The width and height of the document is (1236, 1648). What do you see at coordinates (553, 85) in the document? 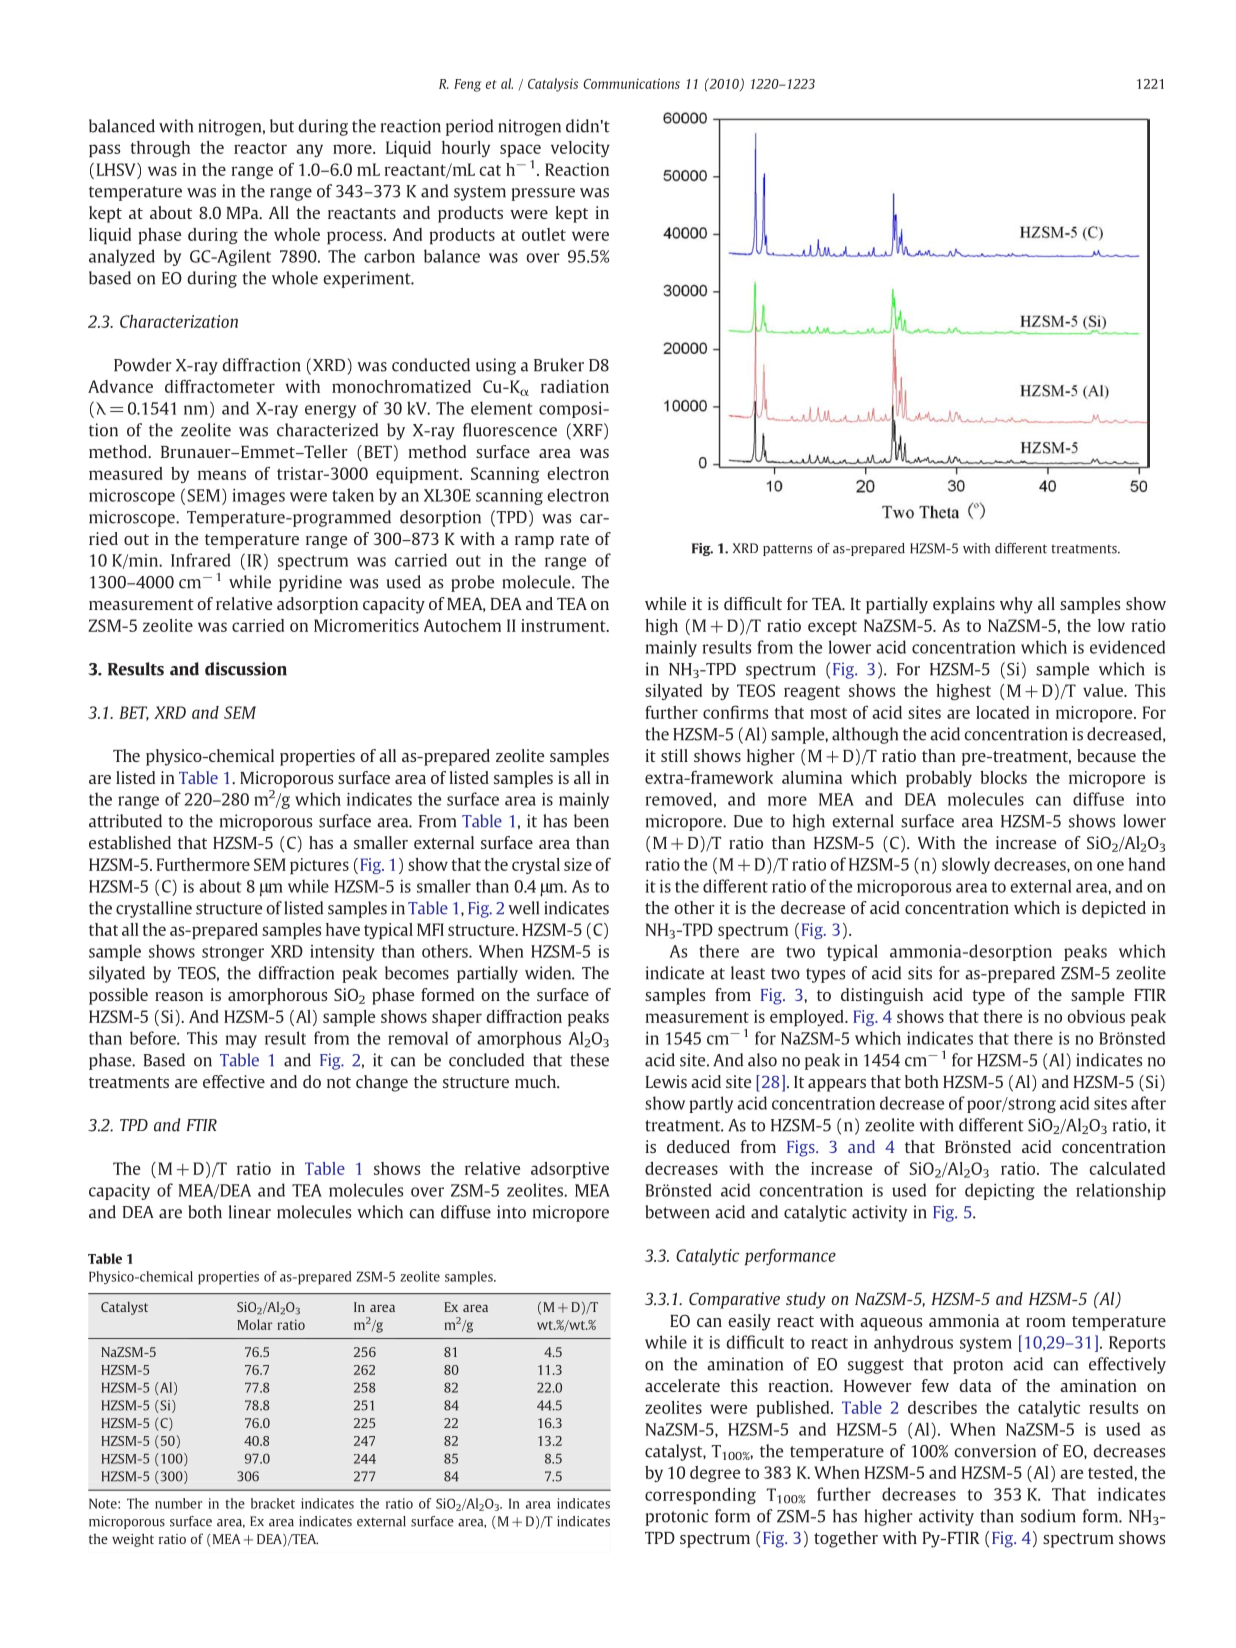
I see `Catalysis` at bounding box center [553, 85].
